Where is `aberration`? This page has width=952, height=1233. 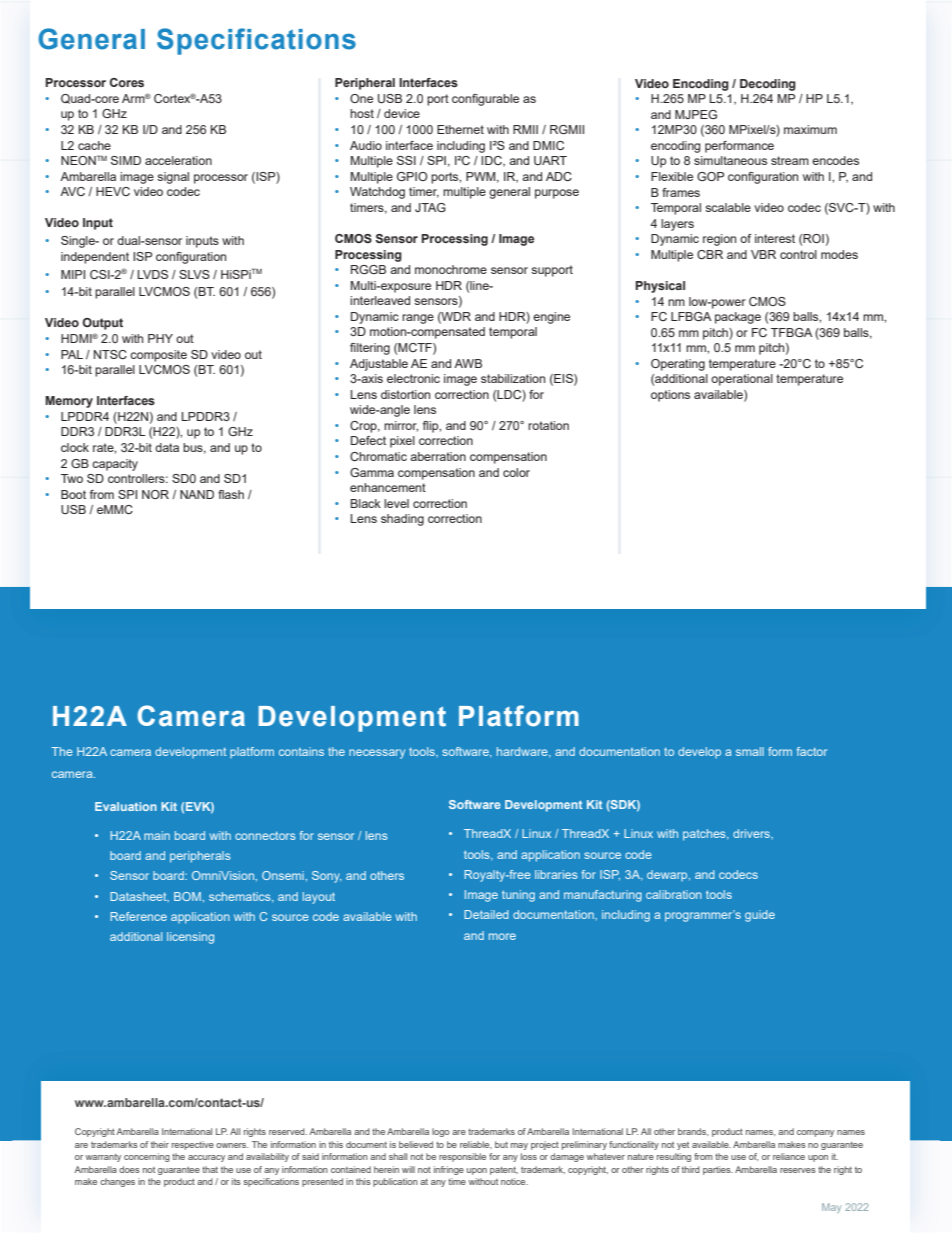 aberration is located at coordinates (438, 456).
